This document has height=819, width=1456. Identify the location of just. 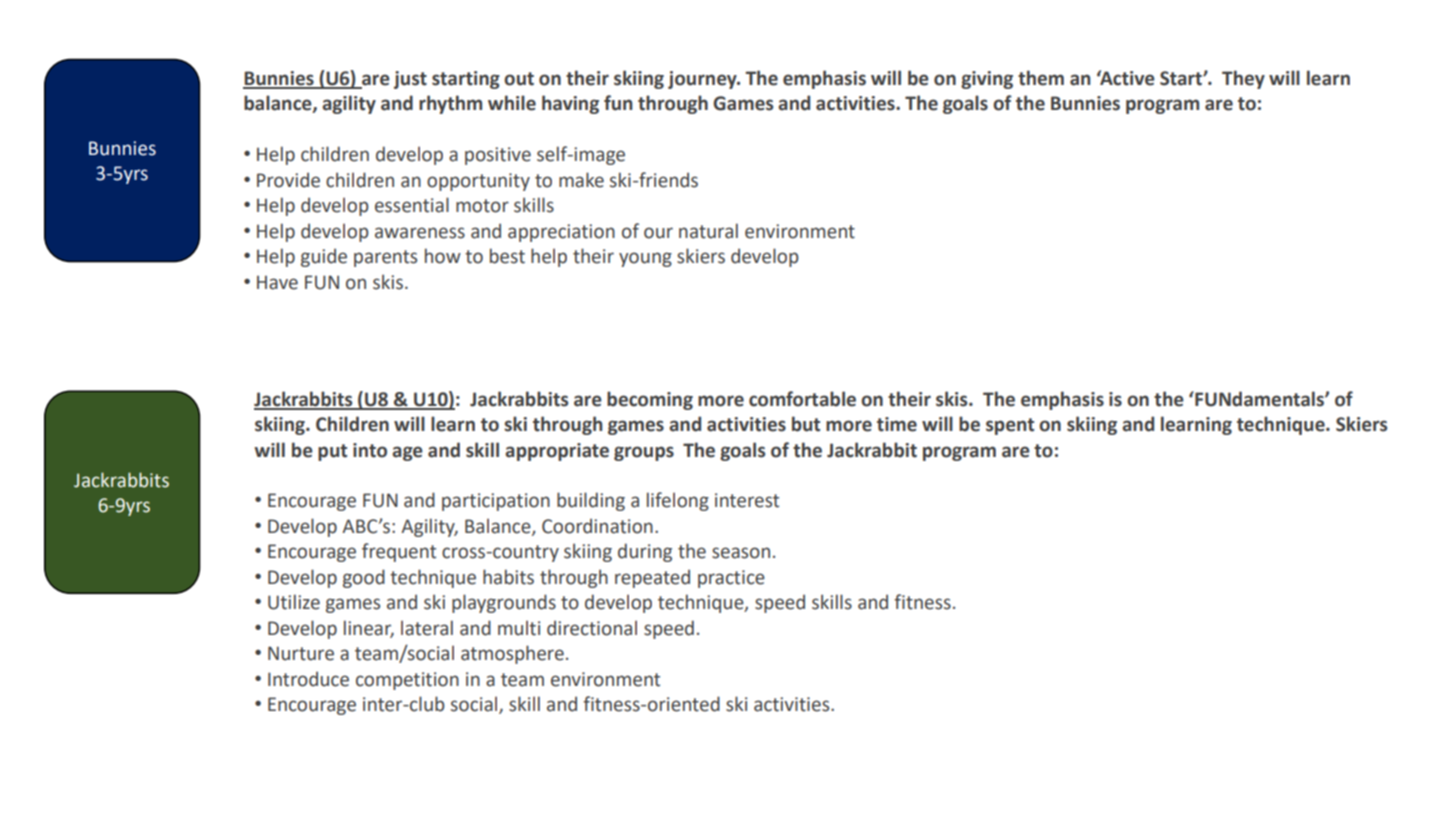
(410, 80).
